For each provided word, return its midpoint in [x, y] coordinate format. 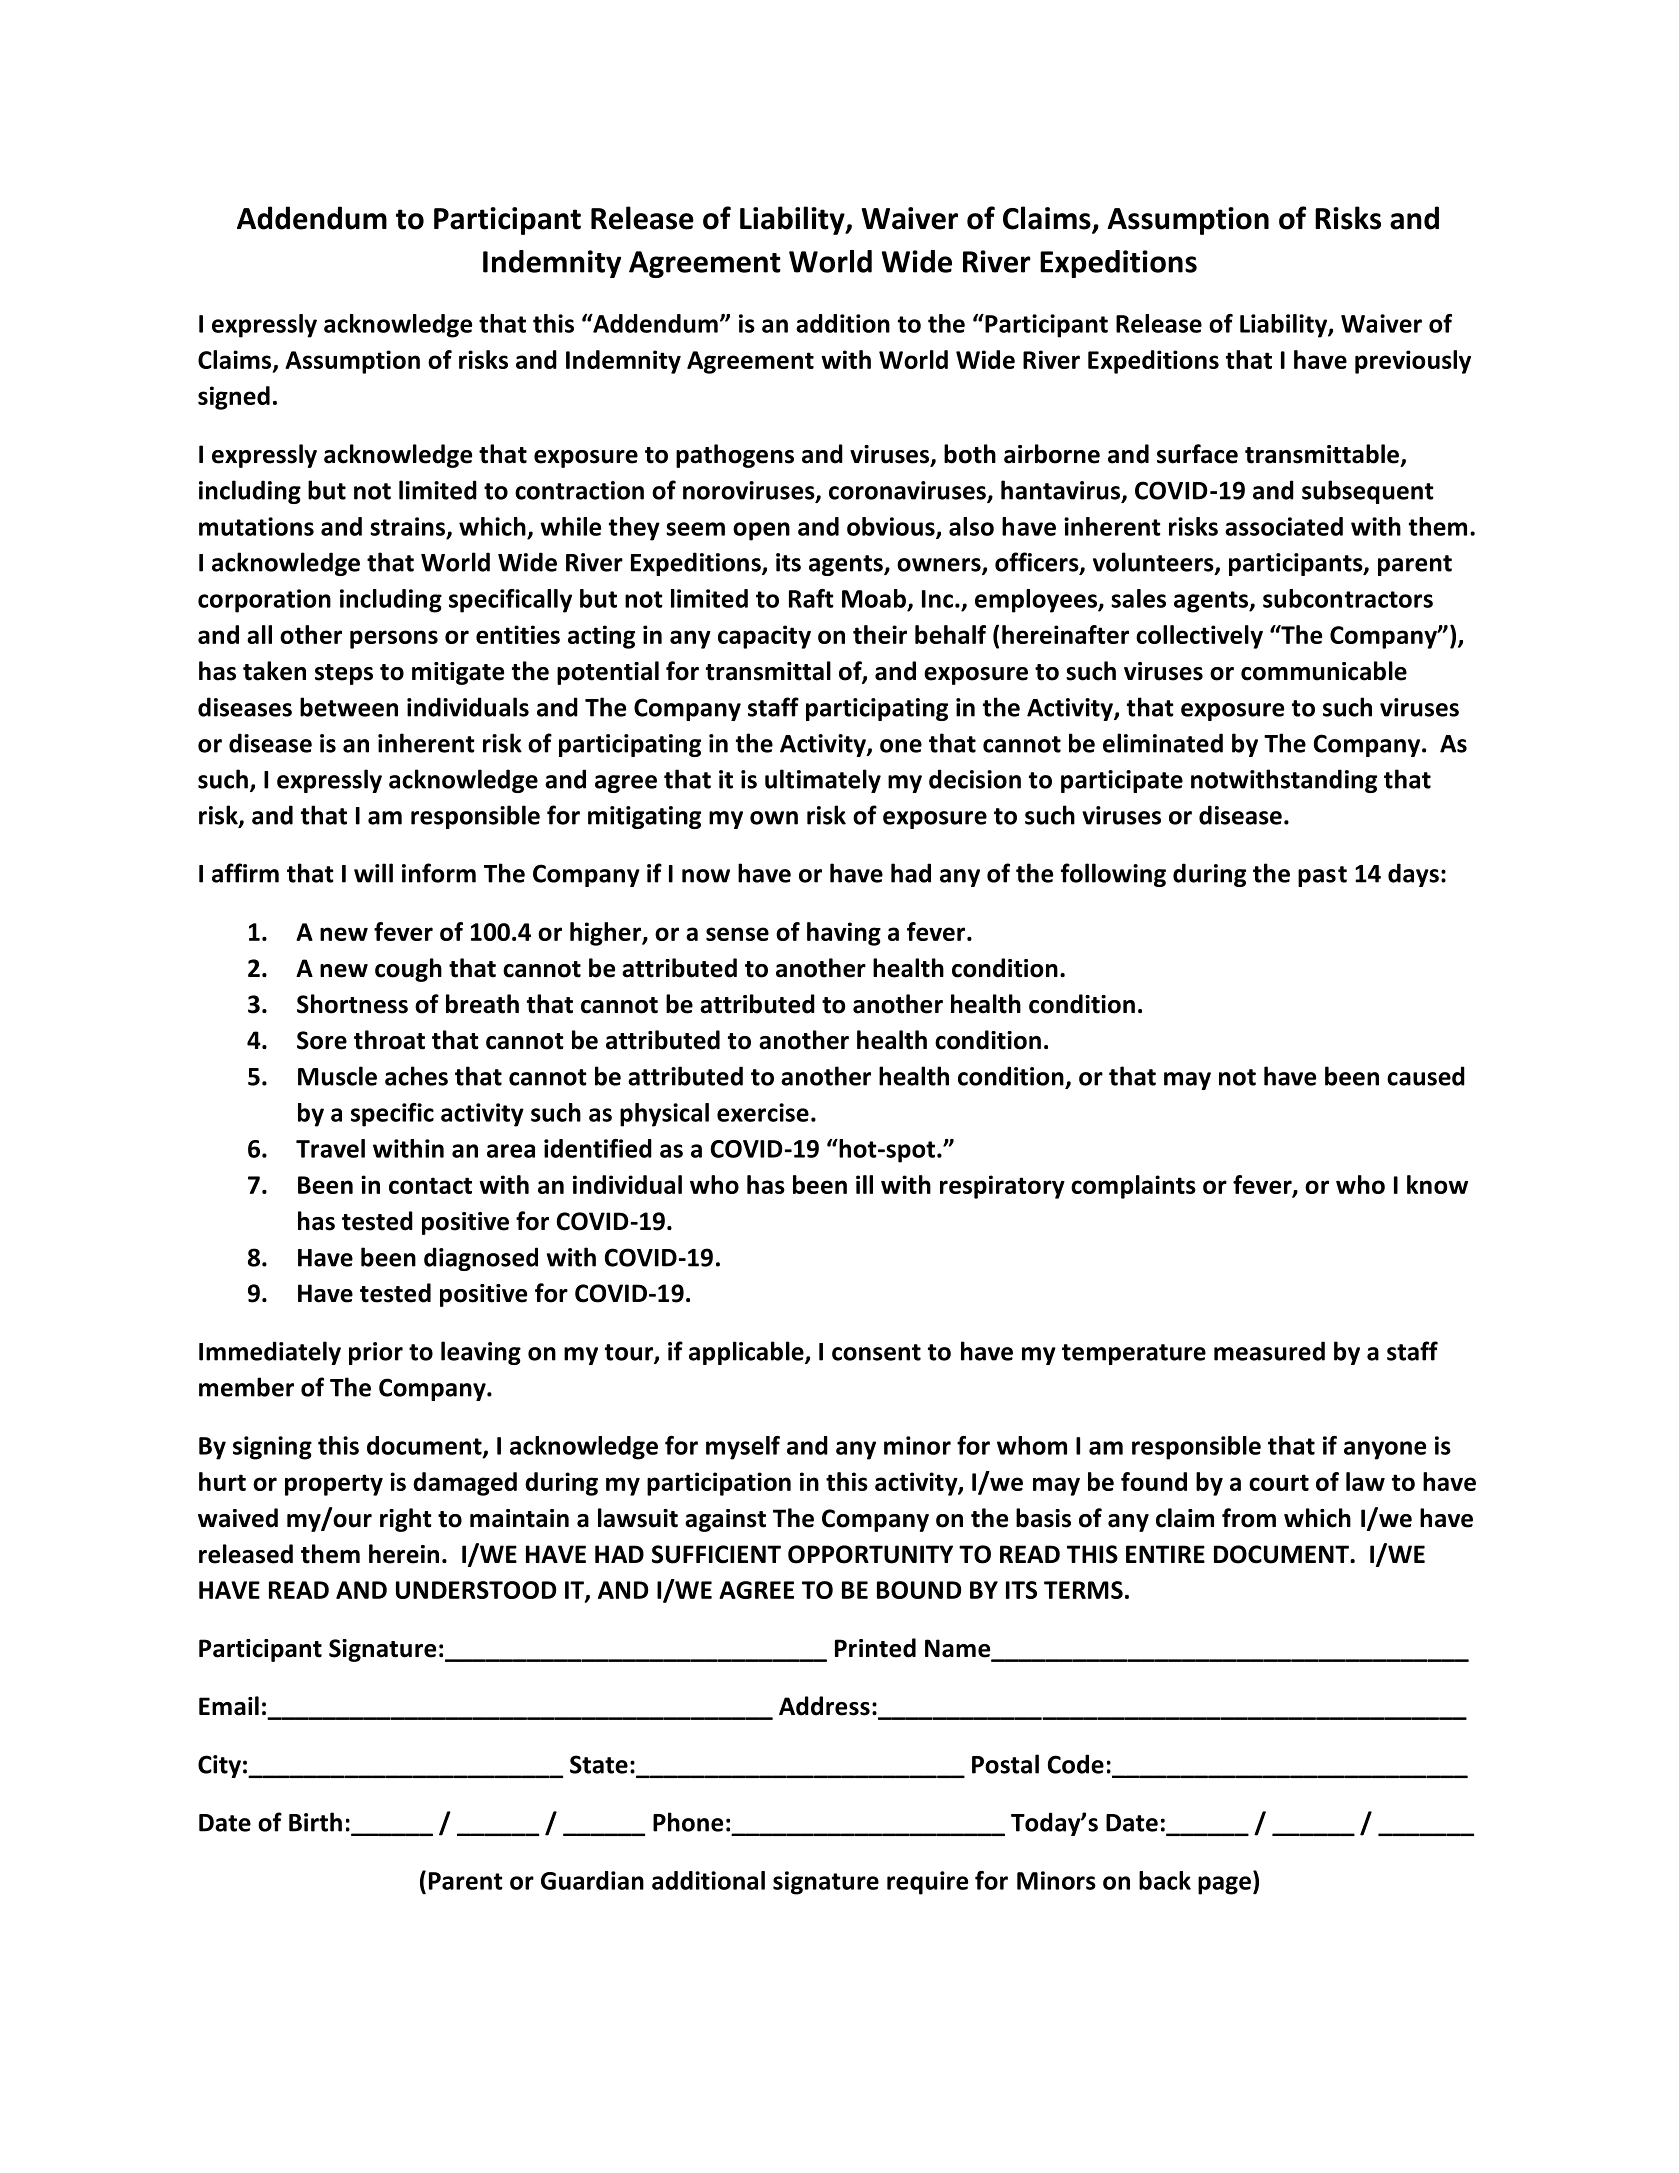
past [1322, 876]
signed [234, 398]
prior [376, 1353]
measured [1269, 1351]
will [373, 873]
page [1224, 1885]
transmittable [1322, 454]
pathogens [735, 456]
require [927, 1883]
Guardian [592, 1880]
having [844, 934]
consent [876, 1352]
